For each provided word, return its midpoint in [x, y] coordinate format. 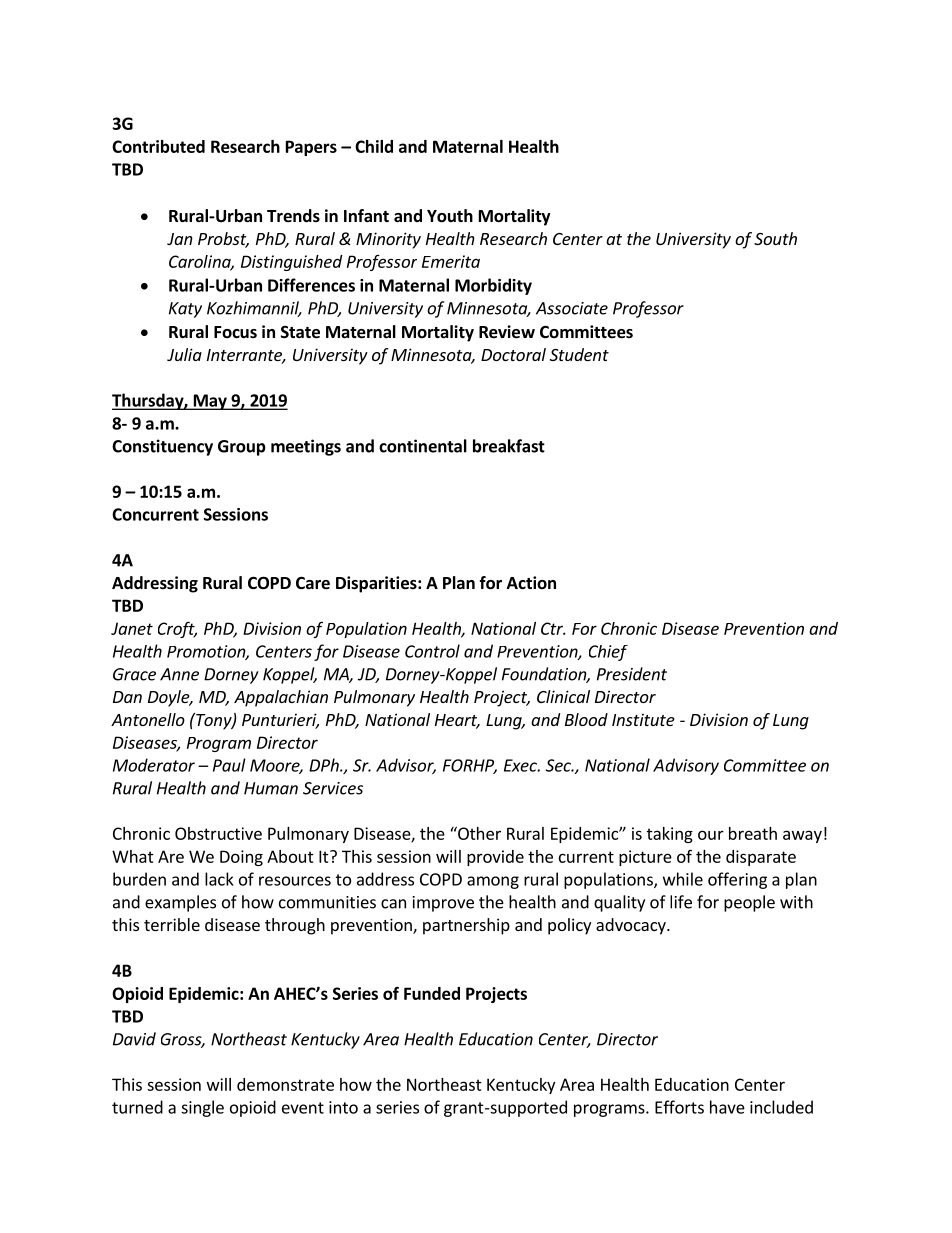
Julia [184, 354]
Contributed [158, 146]
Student [579, 354]
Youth [450, 216]
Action [531, 582]
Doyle [170, 698]
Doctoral [513, 354]
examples [180, 903]
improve [443, 904]
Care [313, 583]
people [749, 903]
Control [432, 651]
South [775, 238]
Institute [643, 719]
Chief [608, 653]
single [202, 1108]
